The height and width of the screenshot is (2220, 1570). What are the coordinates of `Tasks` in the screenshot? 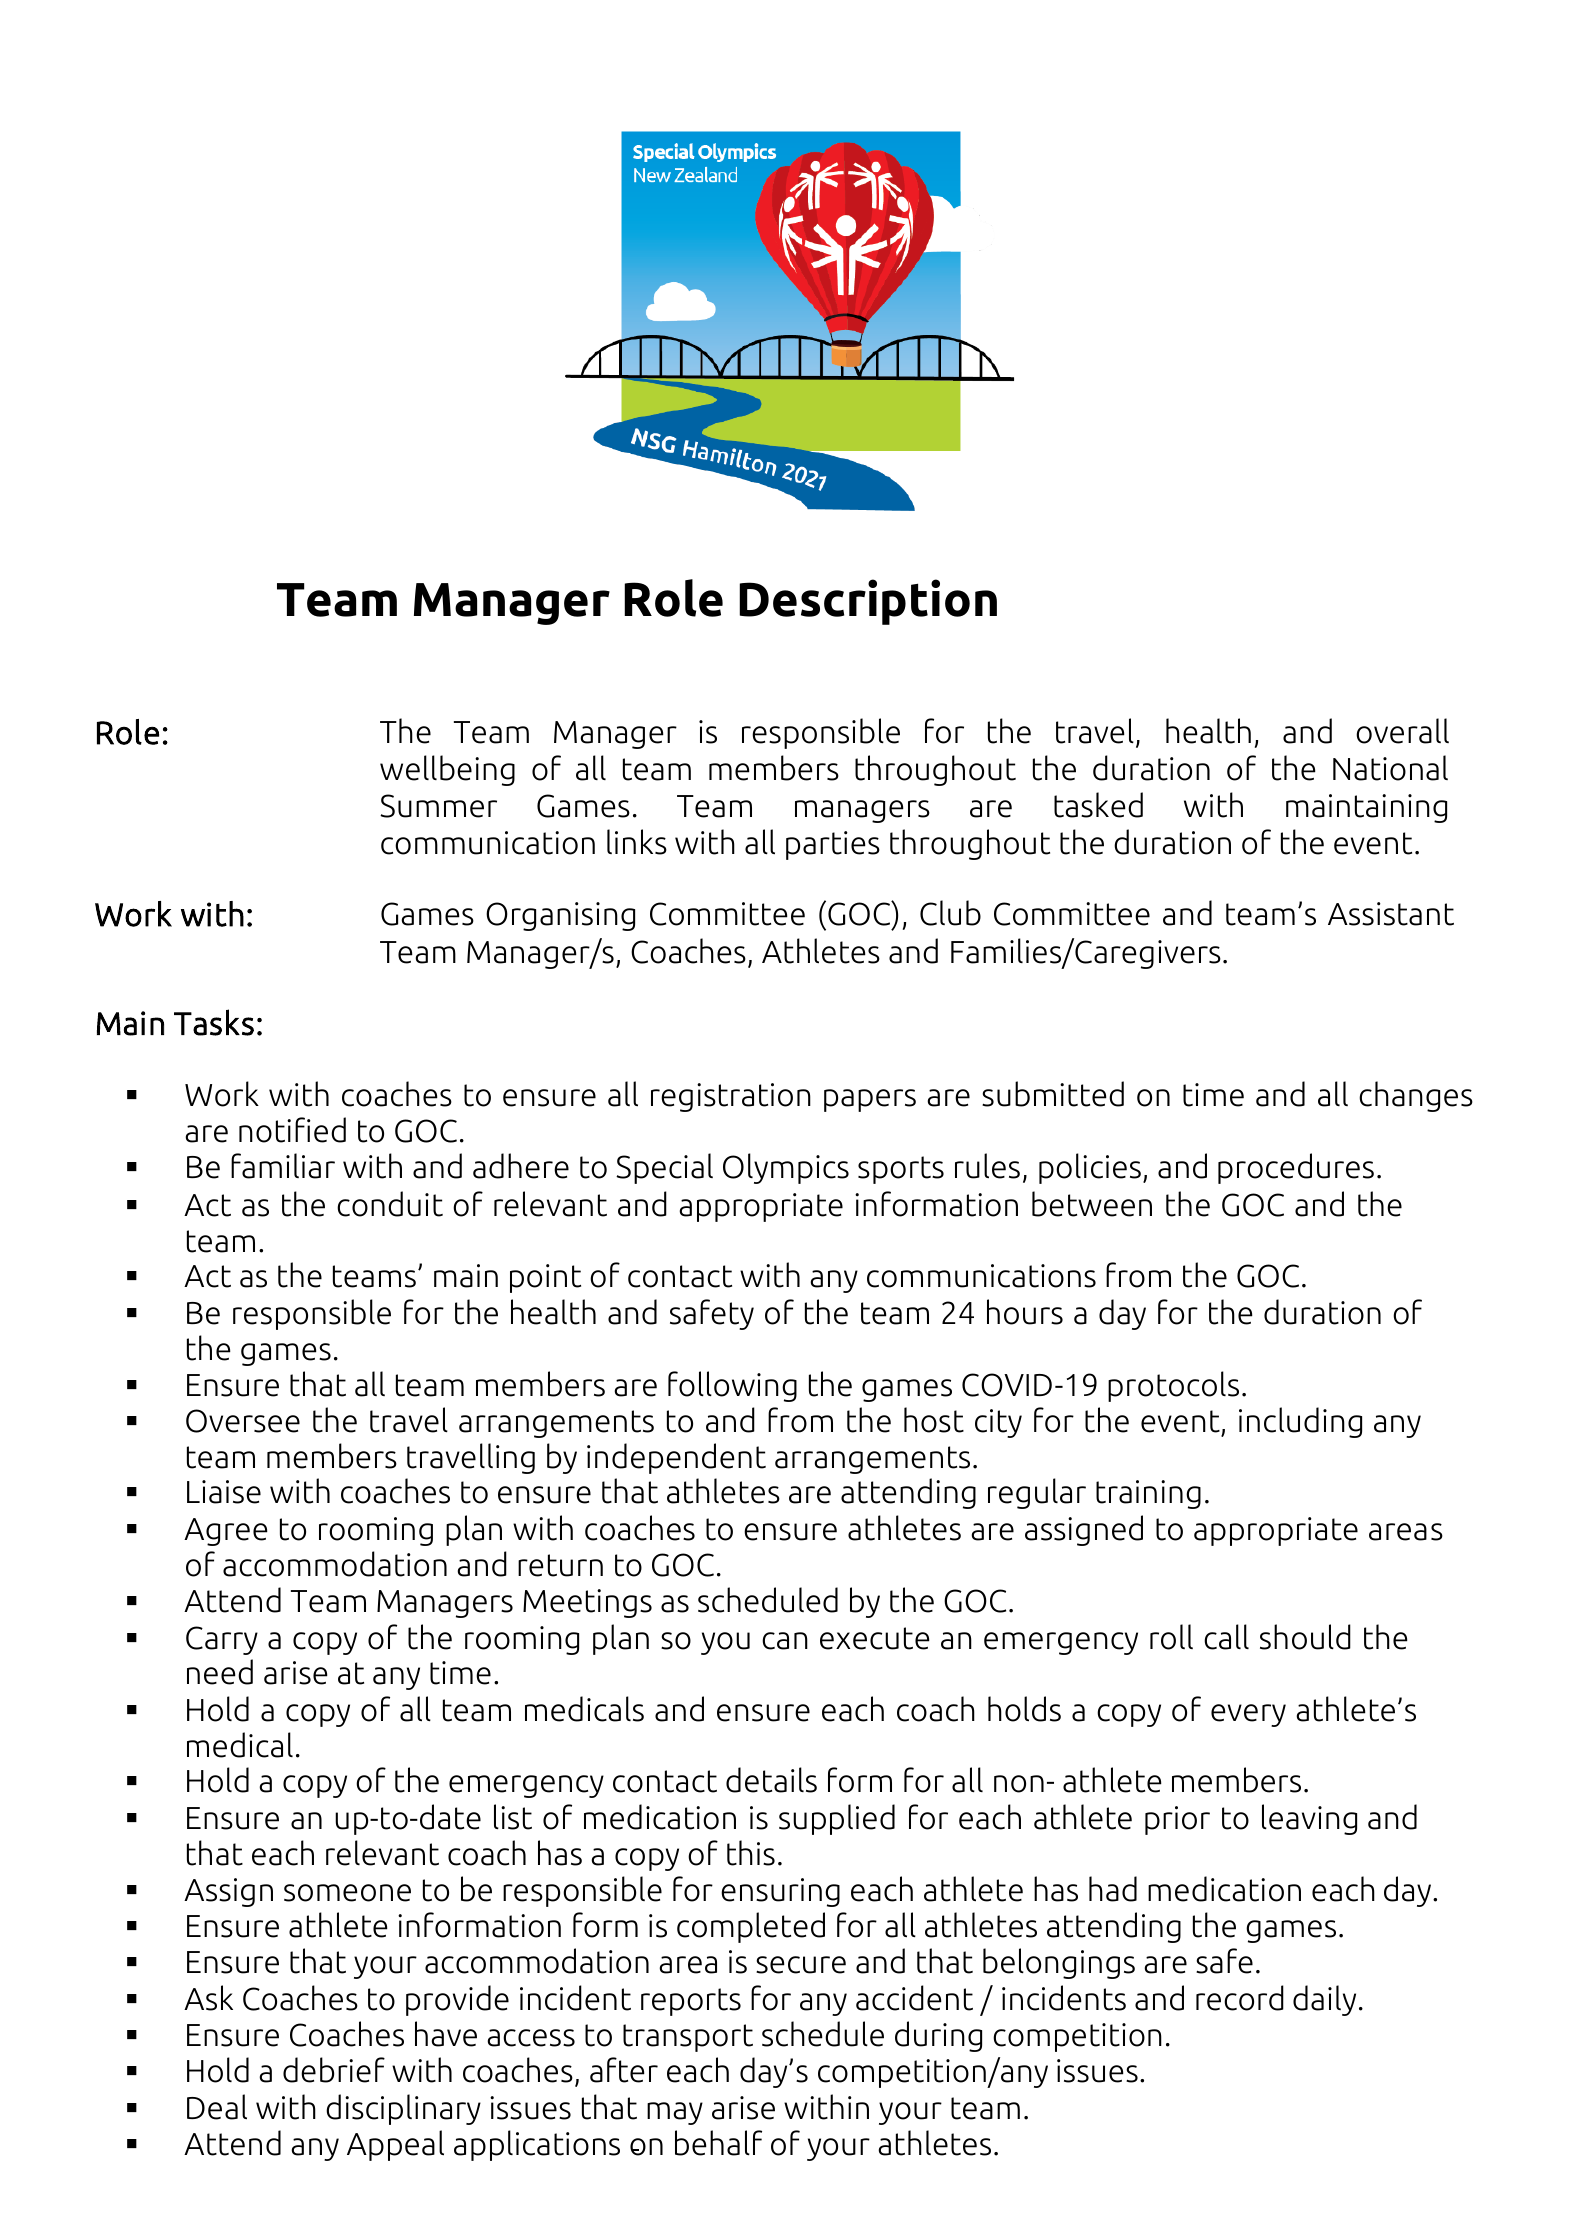 It's located at (214, 1022).
